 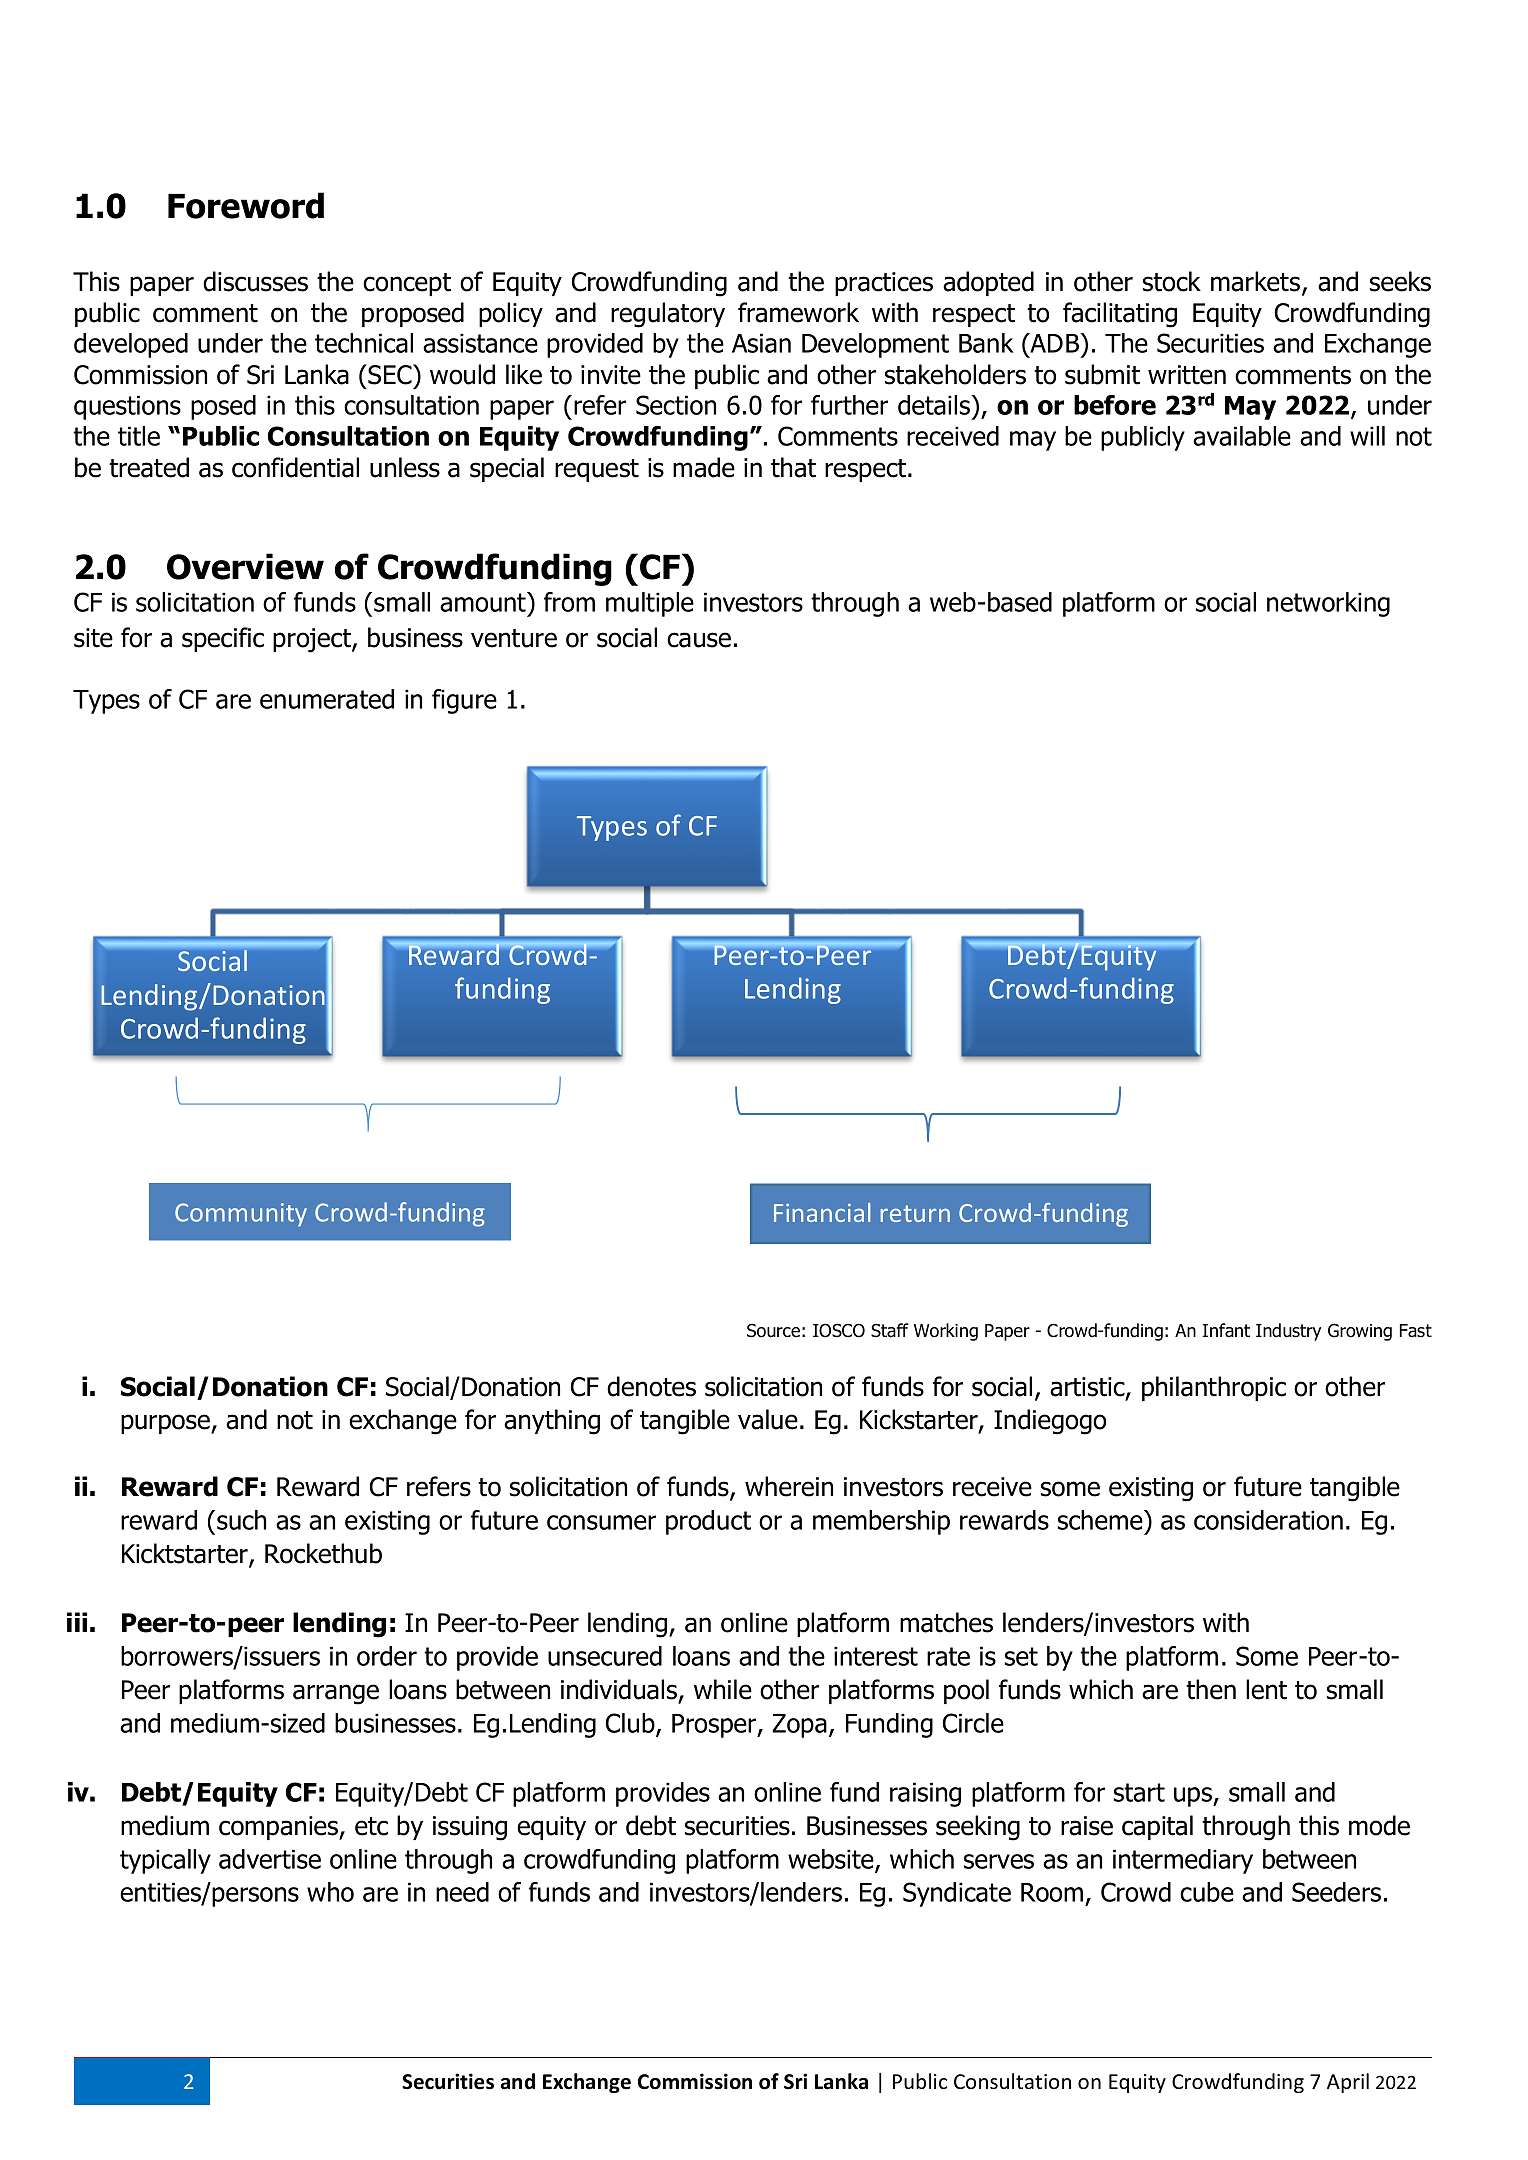 What do you see at coordinates (241, 1215) in the document?
I see `Community` at bounding box center [241, 1215].
